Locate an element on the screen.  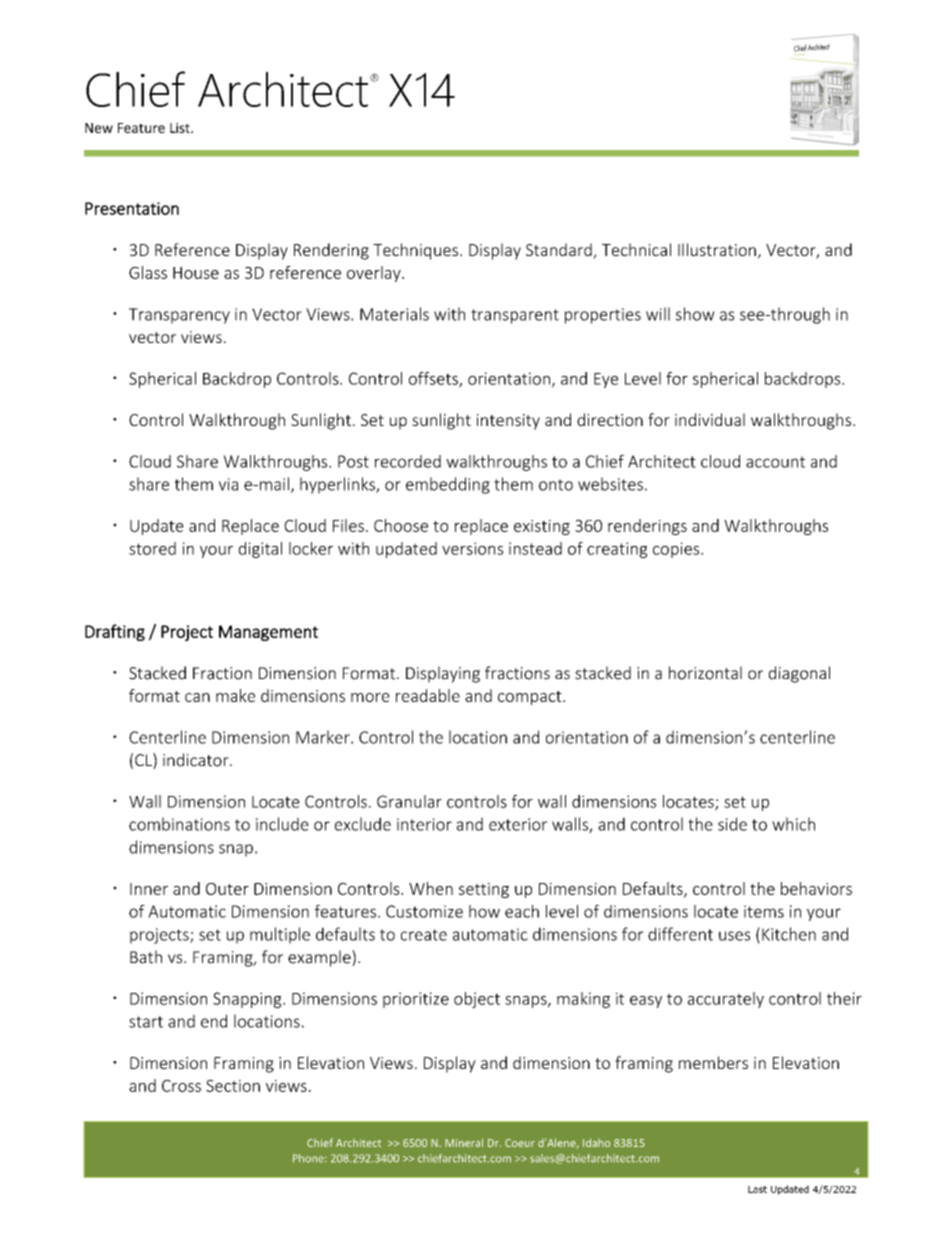
Techniques is located at coordinates (415, 251).
